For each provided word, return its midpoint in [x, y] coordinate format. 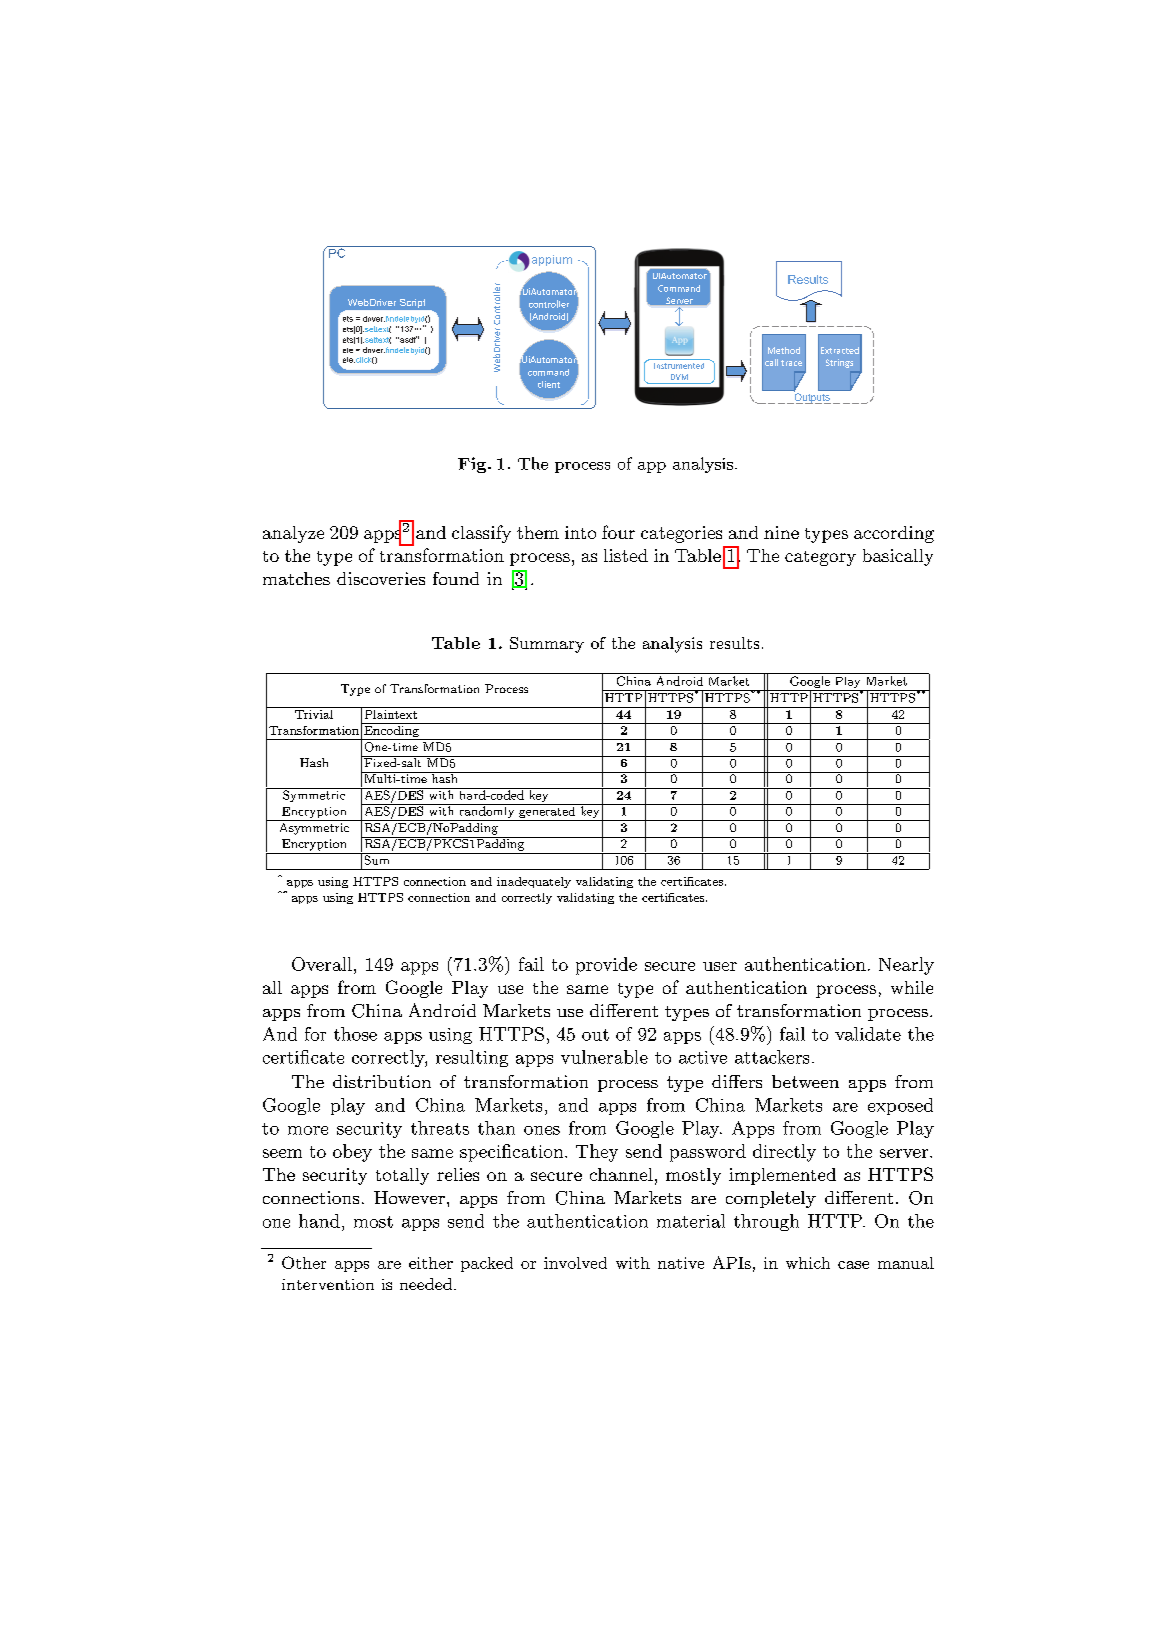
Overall [322, 964]
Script [412, 303]
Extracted [840, 350]
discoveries [381, 578]
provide [606, 966]
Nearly [906, 966]
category [820, 558]
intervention [328, 1284]
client [549, 384]
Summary [547, 645]
